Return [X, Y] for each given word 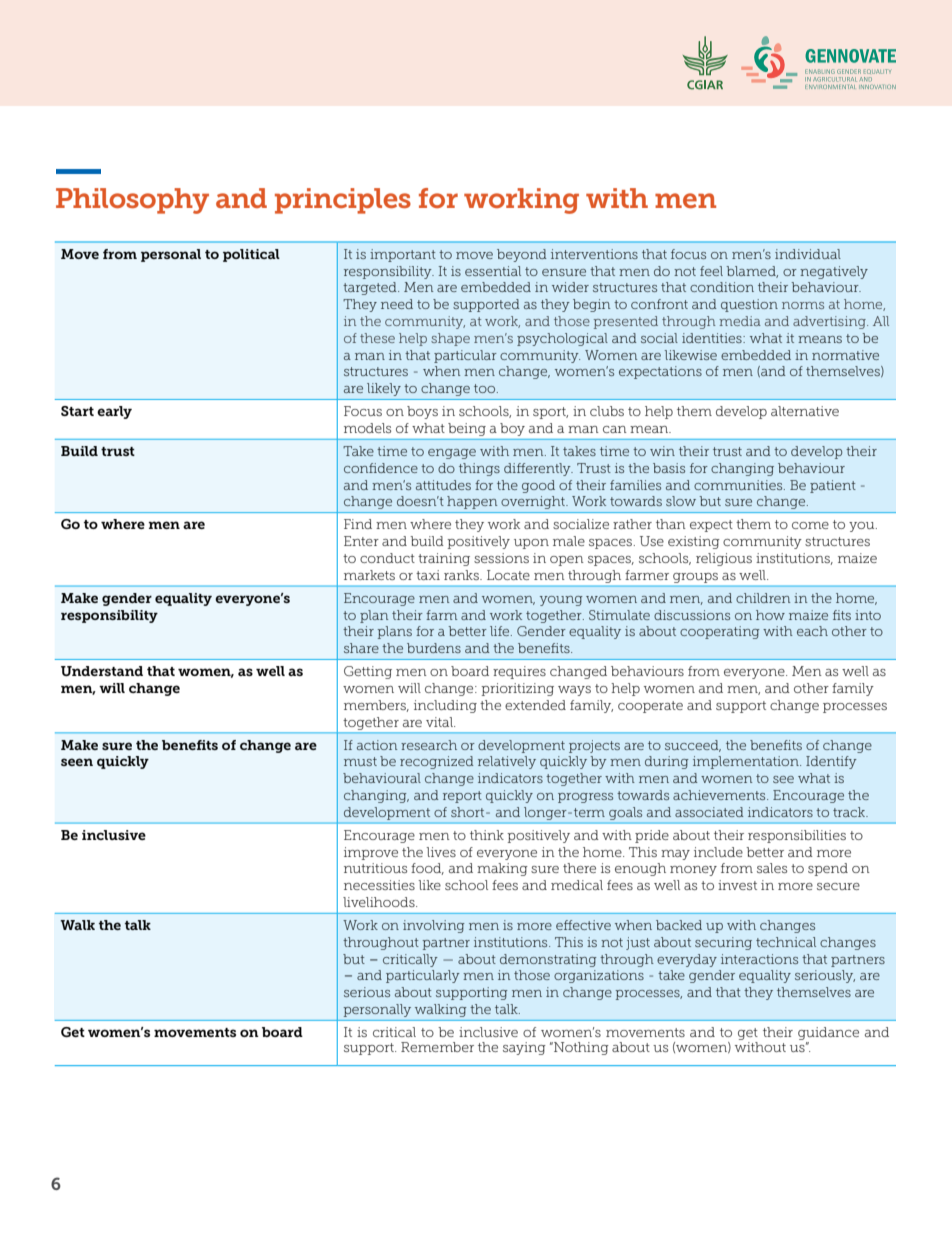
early [114, 412]
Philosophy [132, 201]
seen [77, 762]
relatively [507, 762]
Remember [437, 1047]
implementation [747, 762]
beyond [522, 255]
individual [808, 254]
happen [472, 502]
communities [739, 485]
